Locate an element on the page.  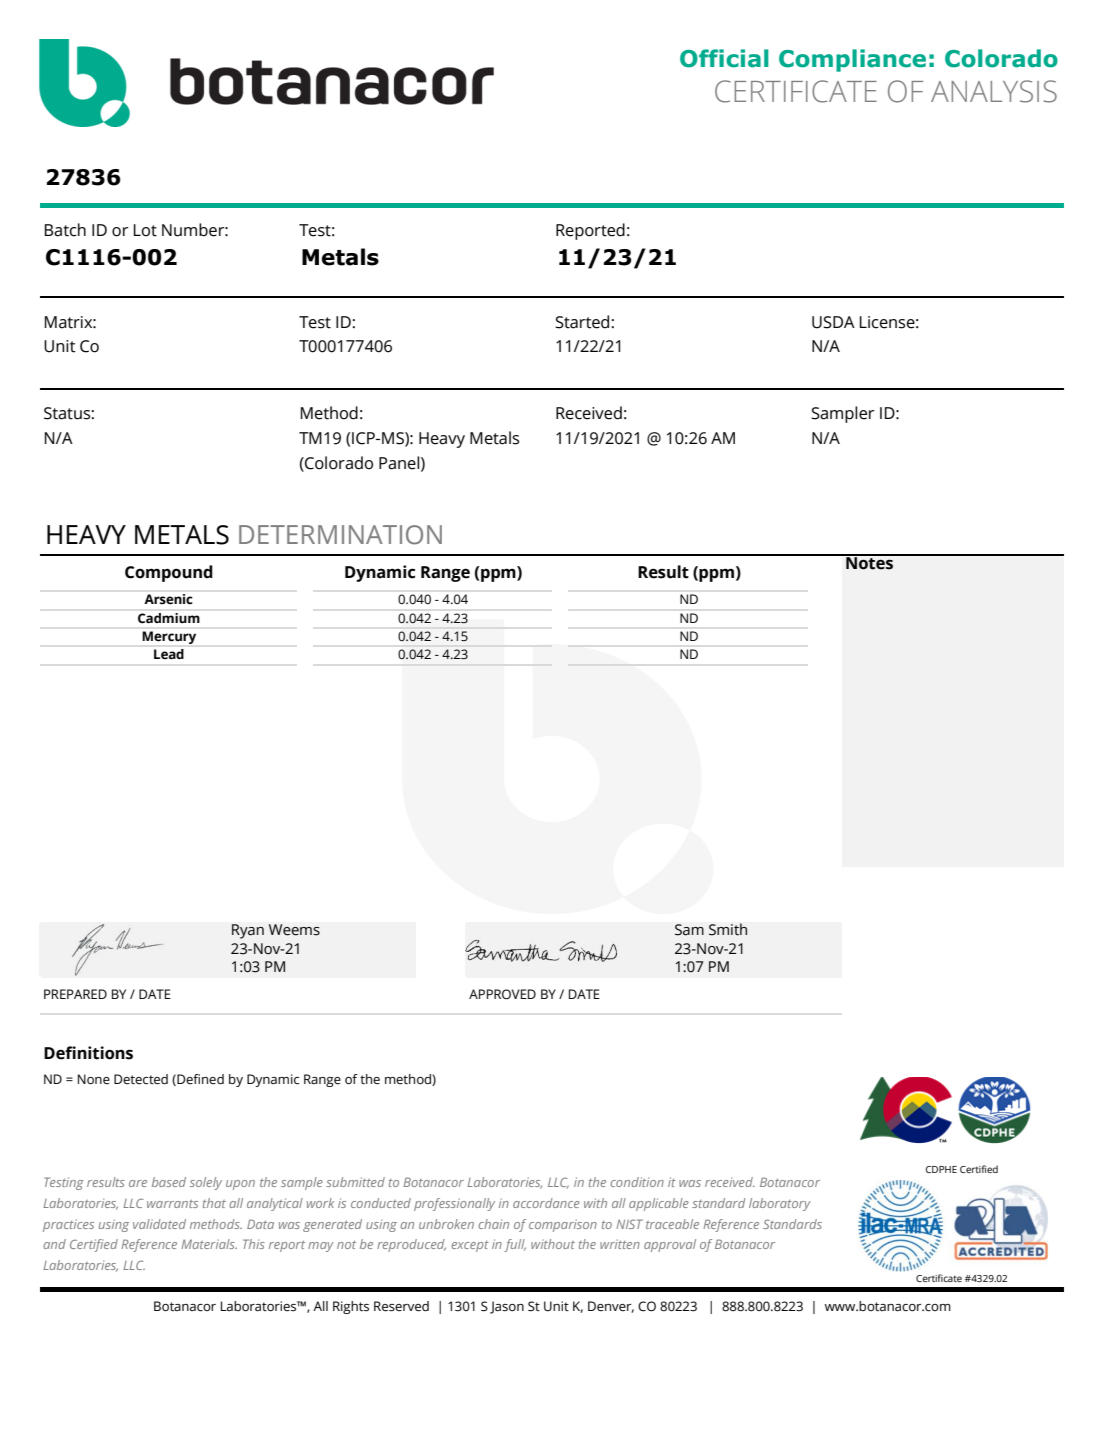
laboratory is located at coordinates (780, 1204).
